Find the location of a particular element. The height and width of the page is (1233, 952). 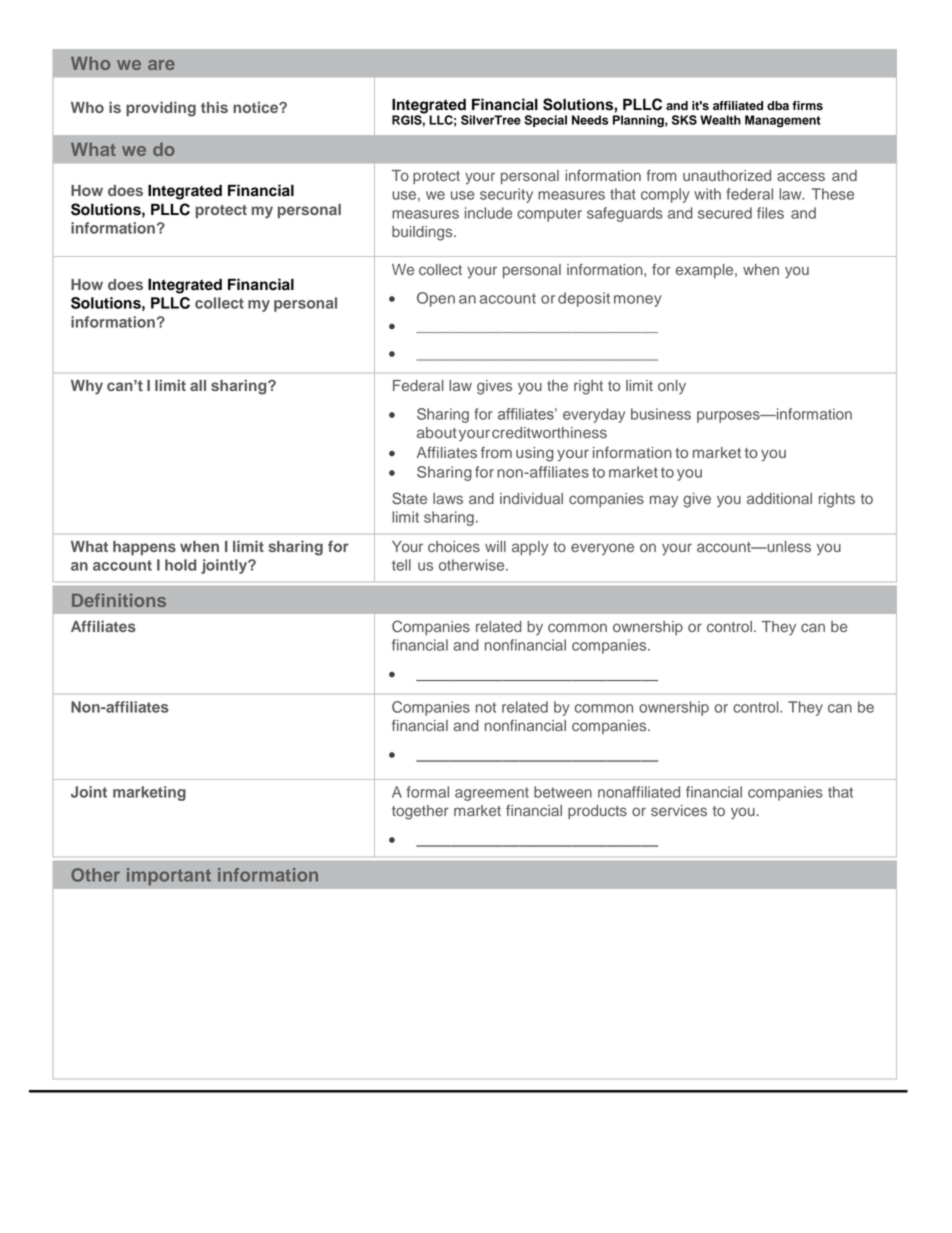

services is located at coordinates (679, 811).
